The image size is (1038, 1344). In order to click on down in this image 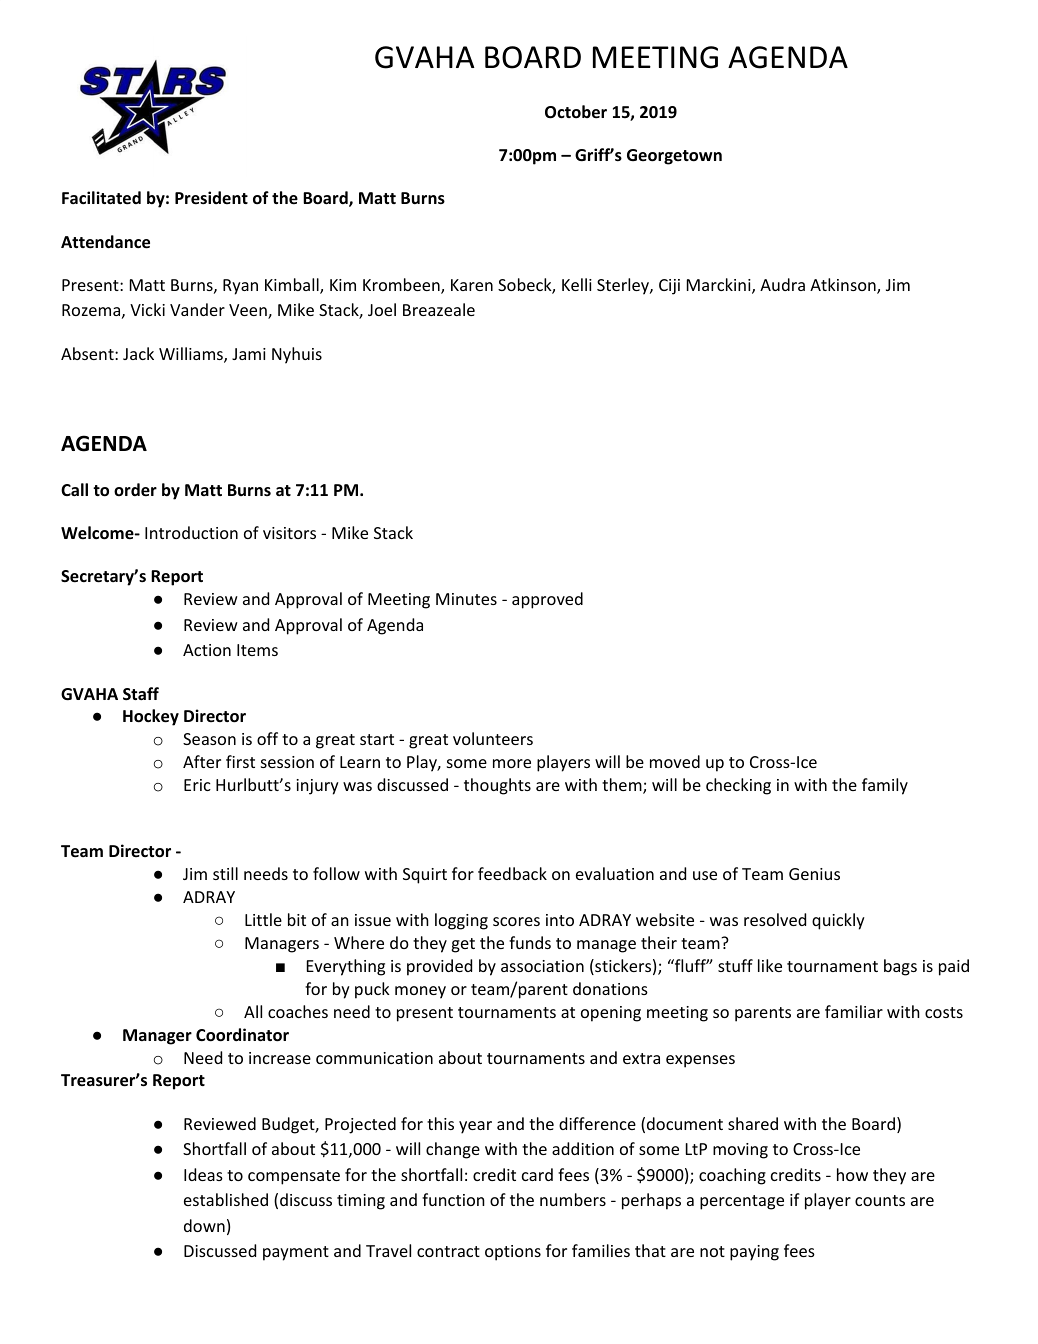, I will do `click(204, 1225)`.
